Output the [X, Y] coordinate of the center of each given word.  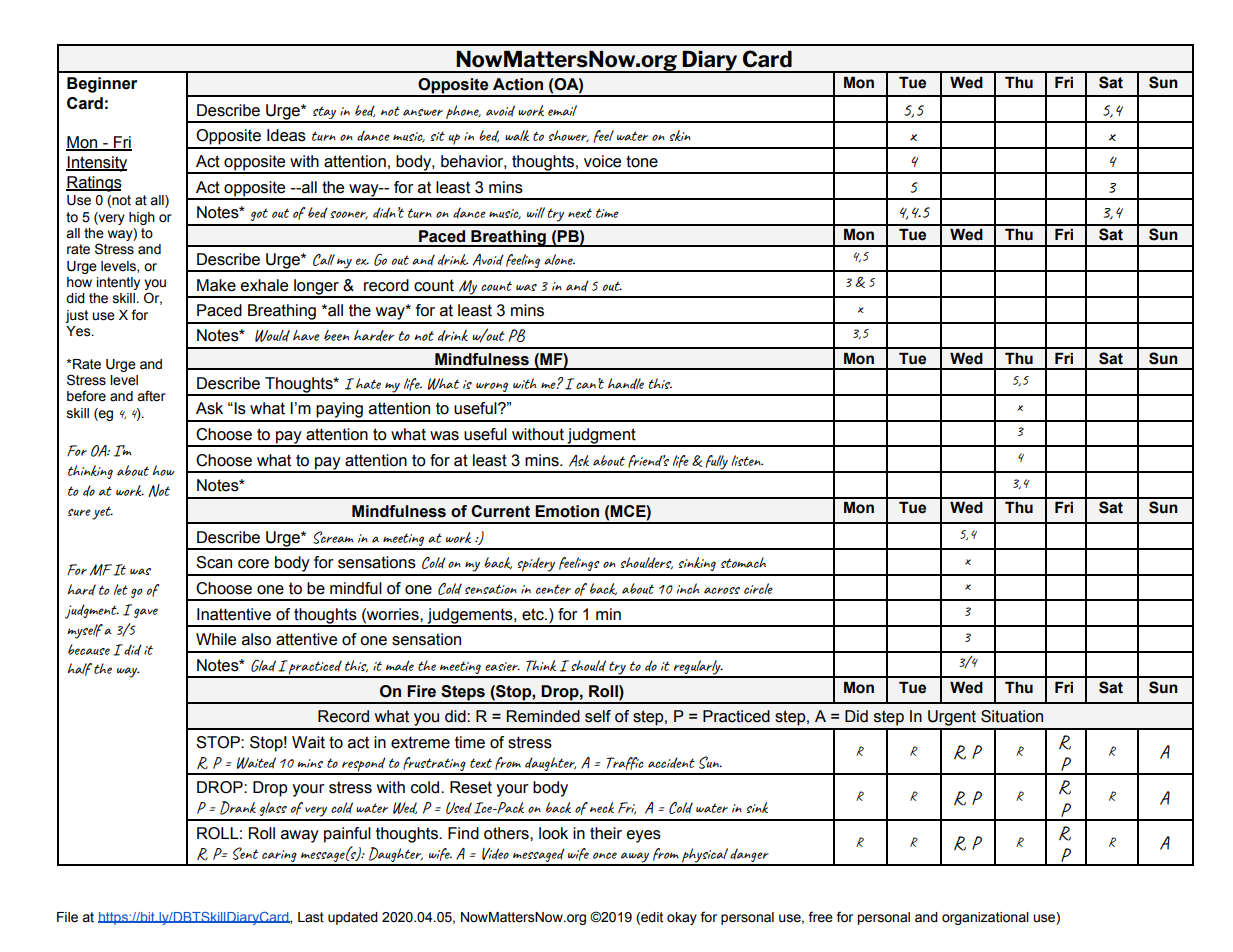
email [562, 110]
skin [680, 135]
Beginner [102, 85]
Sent [245, 853]
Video [495, 854]
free [820, 917]
